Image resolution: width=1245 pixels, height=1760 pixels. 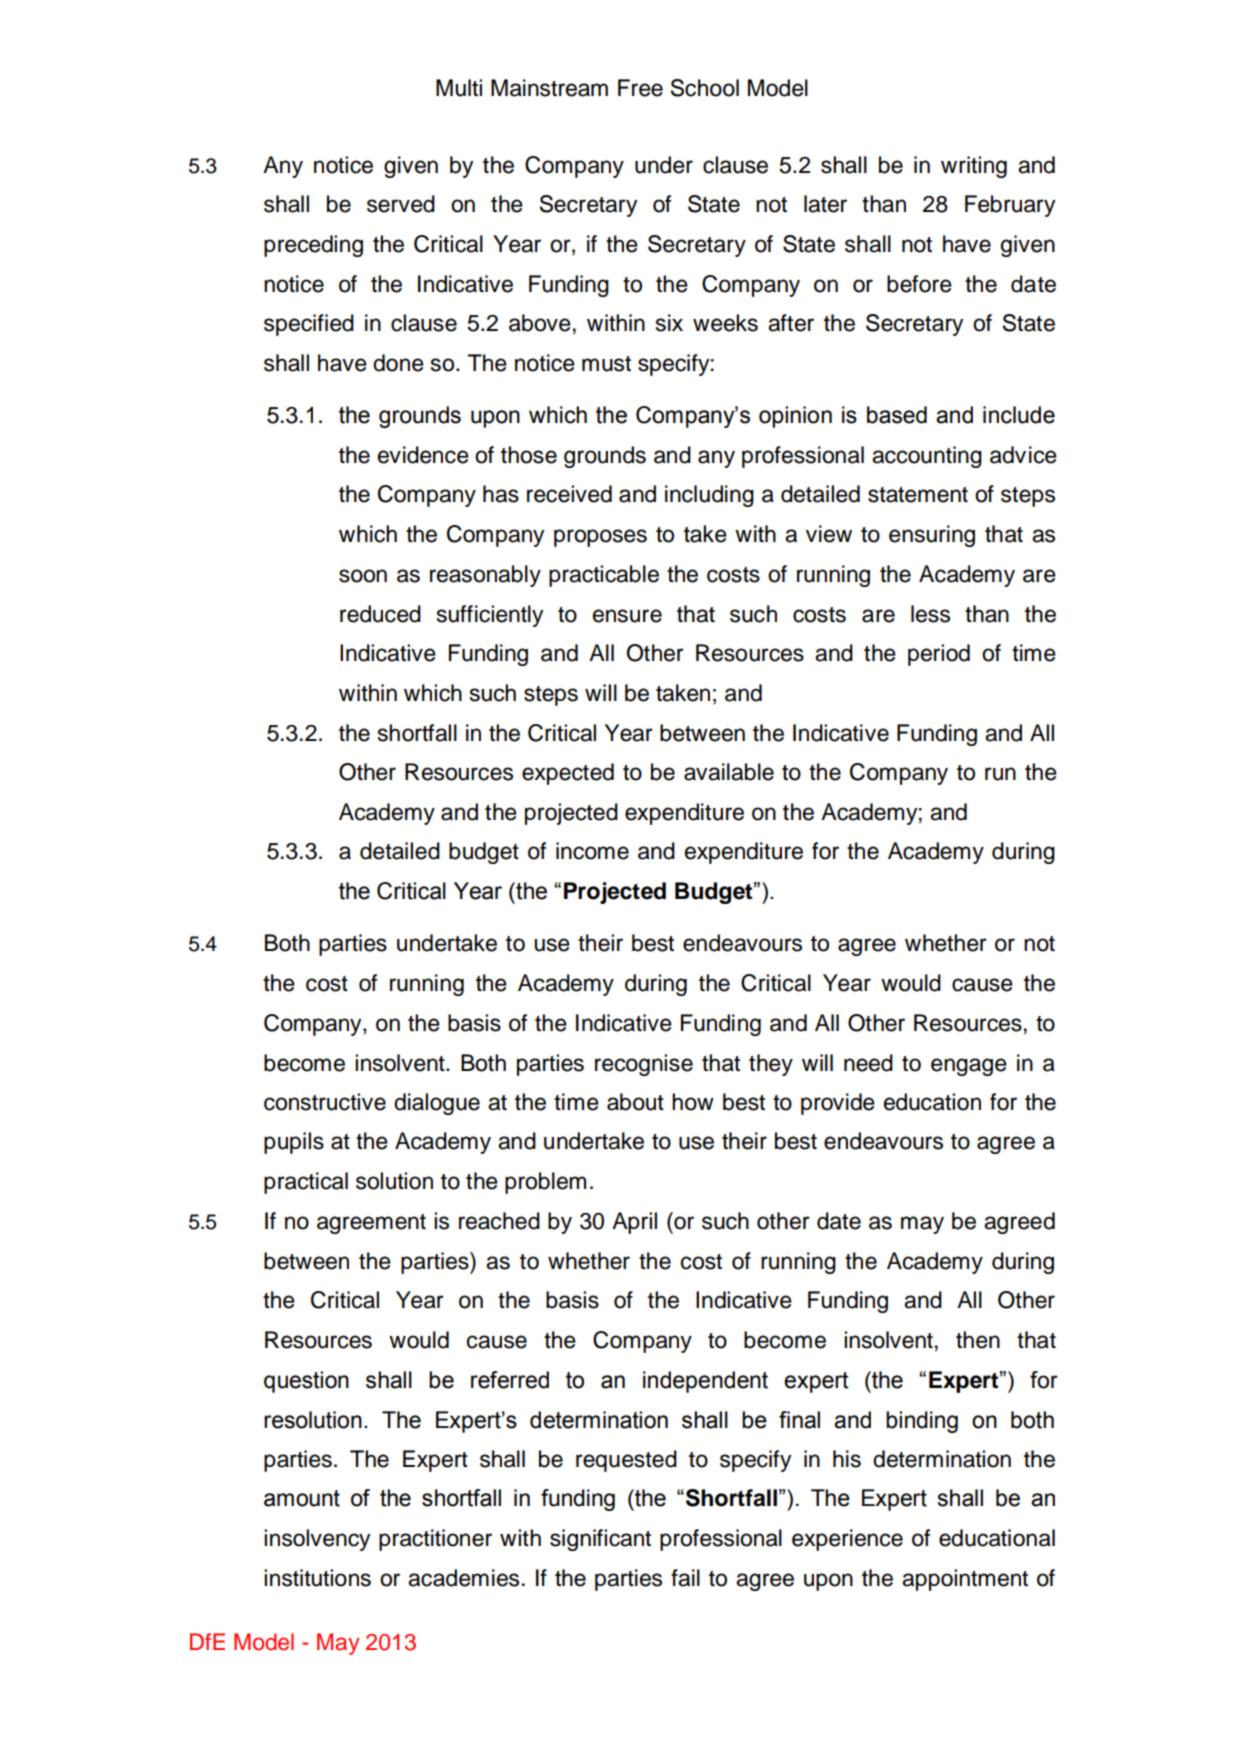 What do you see at coordinates (974, 167) in the document?
I see `writing` at bounding box center [974, 167].
